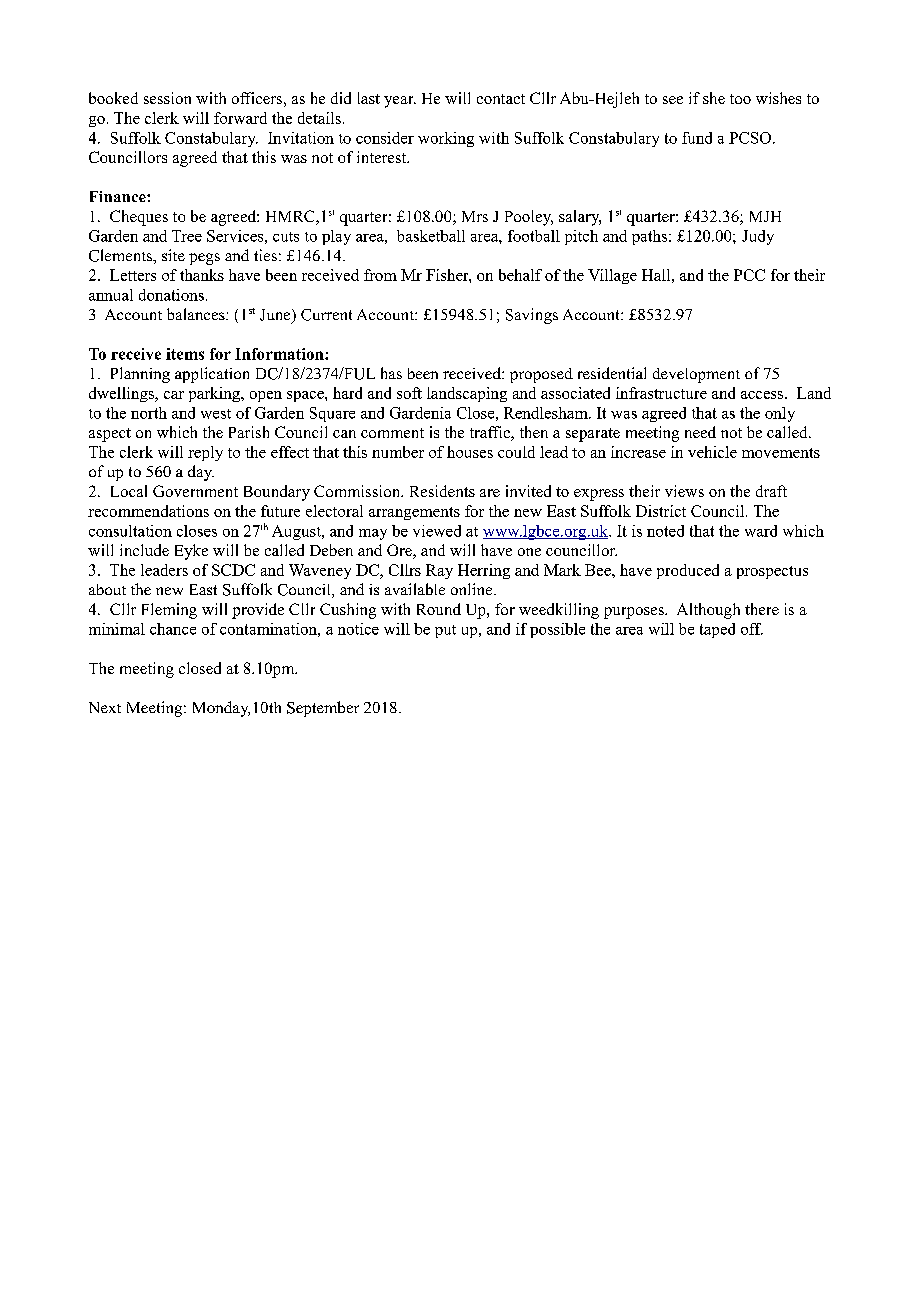 This screenshot has height=1308, width=924. I want to click on September, so click(323, 709).
